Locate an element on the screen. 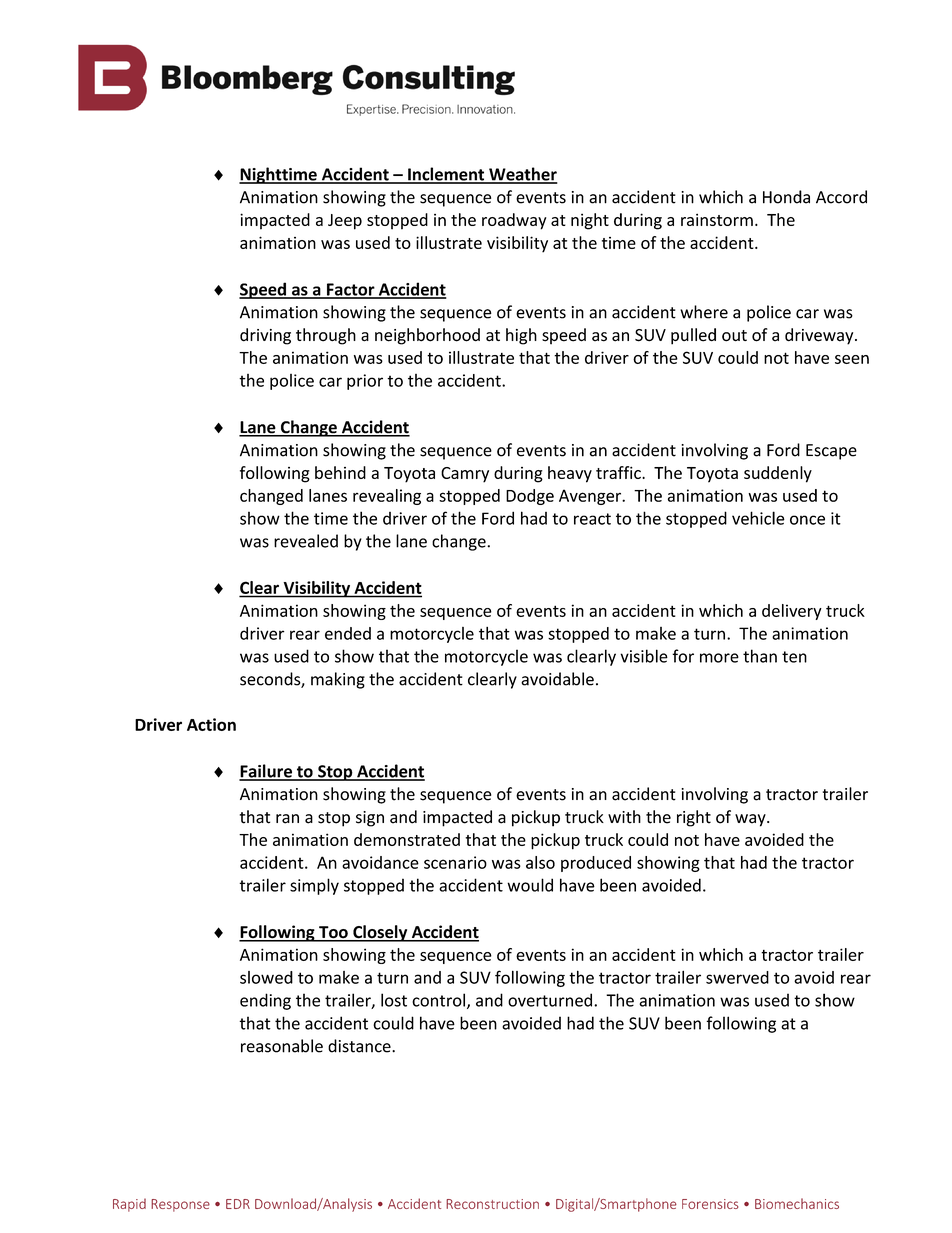 This screenshot has height=1233, width=952. Reconstruction is located at coordinates (492, 1204).
